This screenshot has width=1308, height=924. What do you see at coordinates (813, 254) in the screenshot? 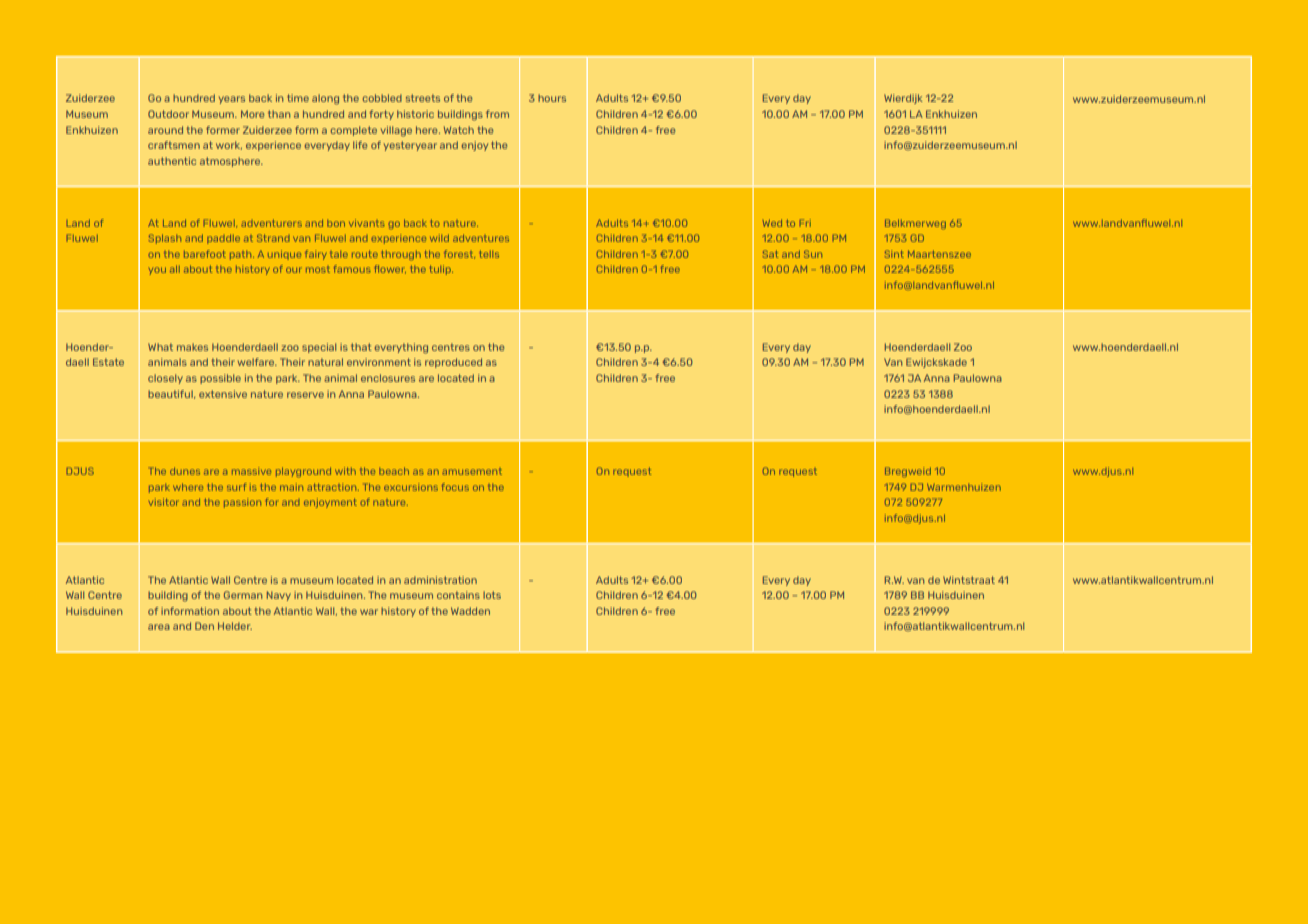
I see `Sun` at bounding box center [813, 254].
